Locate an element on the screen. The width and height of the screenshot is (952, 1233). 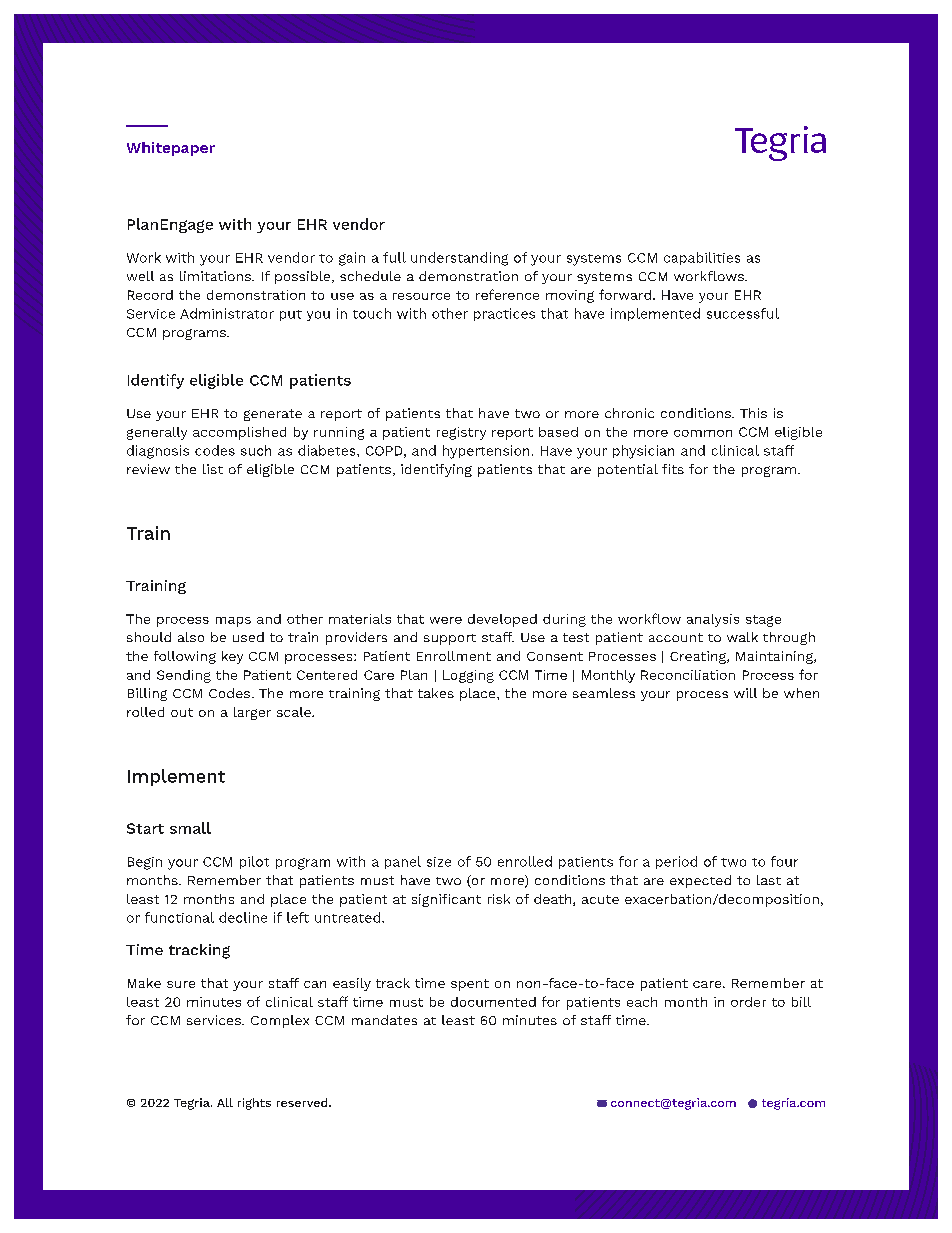
were is located at coordinates (446, 620).
